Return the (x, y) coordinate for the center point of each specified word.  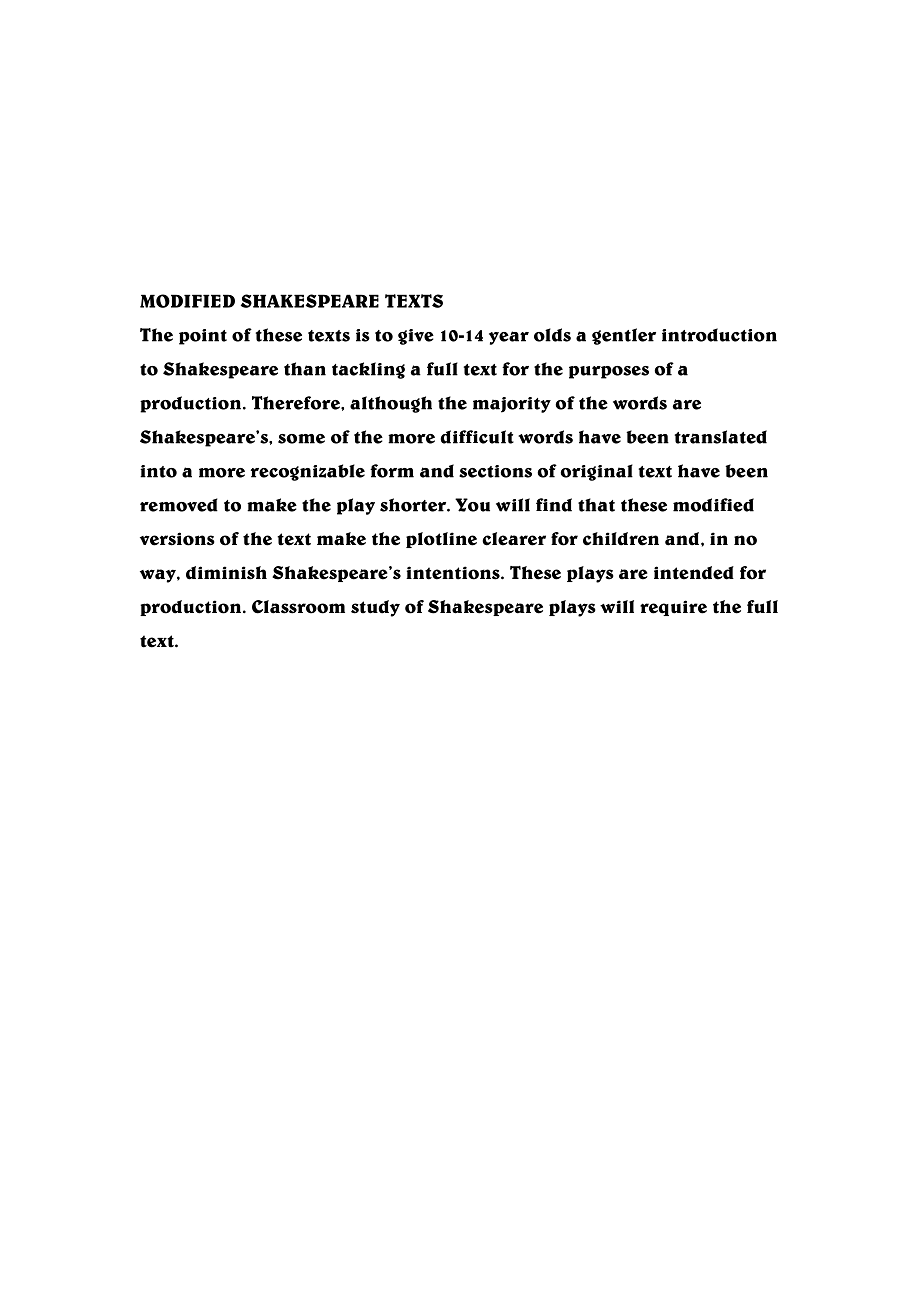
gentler (624, 336)
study (375, 608)
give (416, 337)
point (203, 337)
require (673, 608)
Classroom (298, 607)
